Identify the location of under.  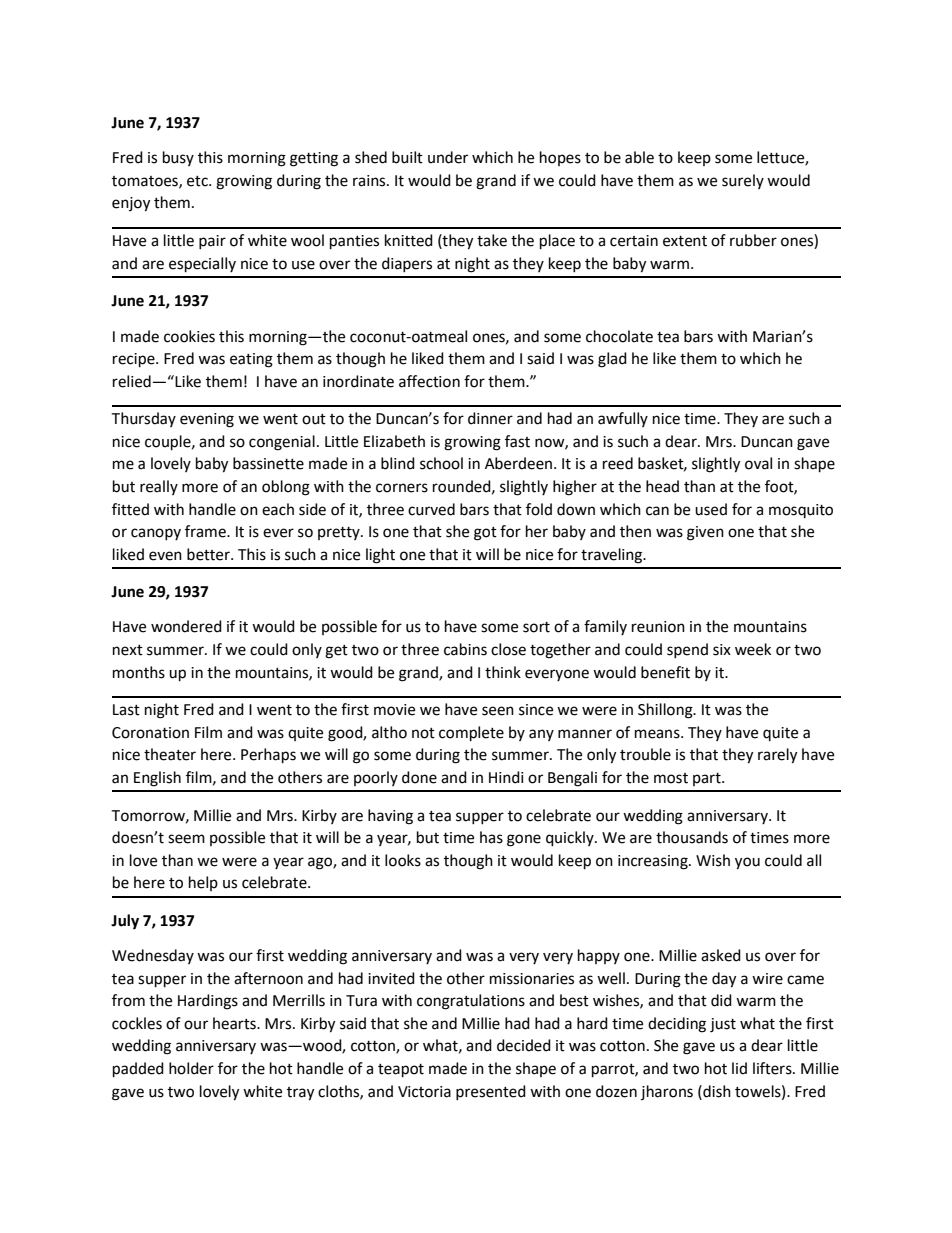
(448, 157).
